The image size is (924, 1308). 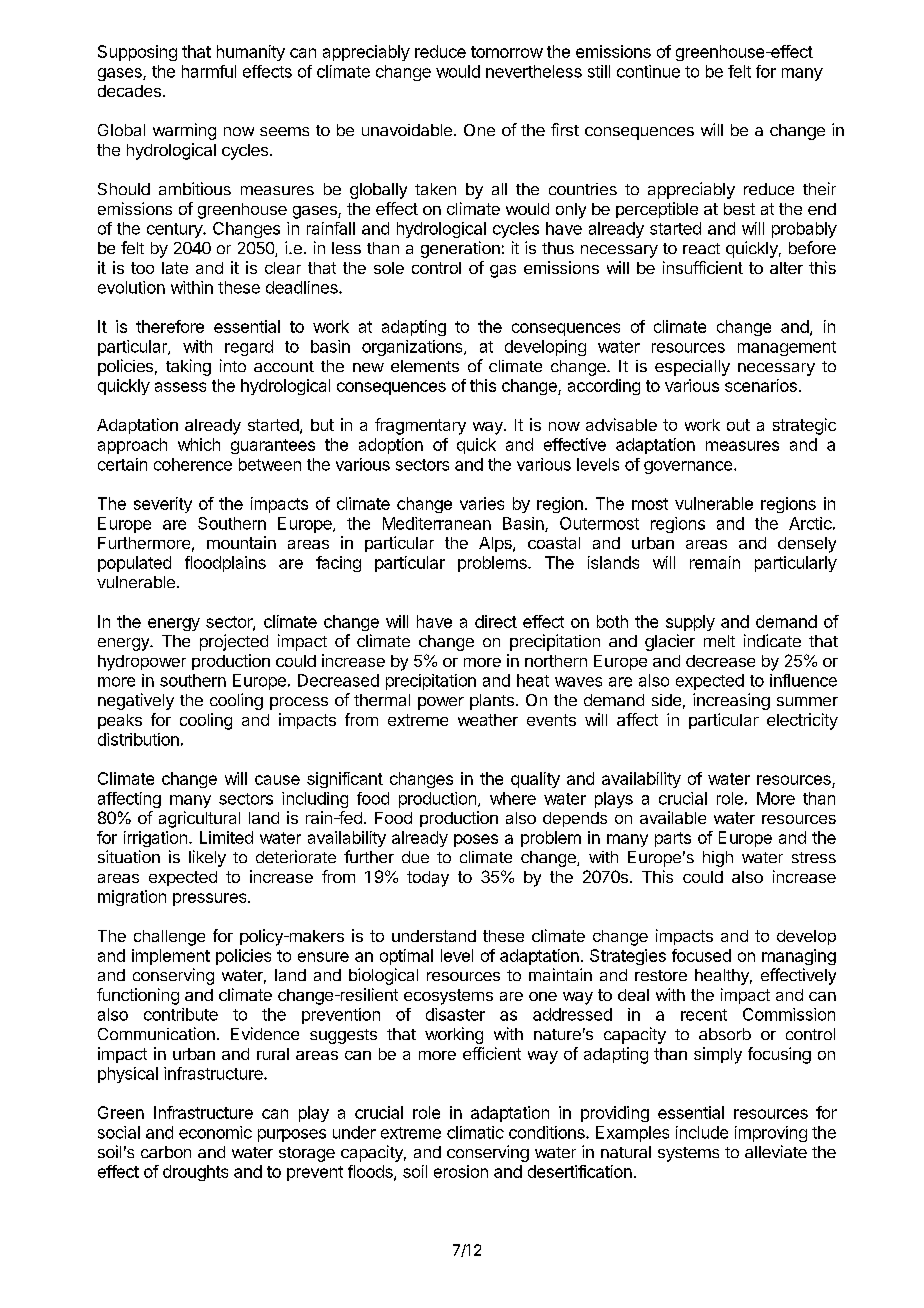 I want to click on climatic, so click(x=475, y=1132).
